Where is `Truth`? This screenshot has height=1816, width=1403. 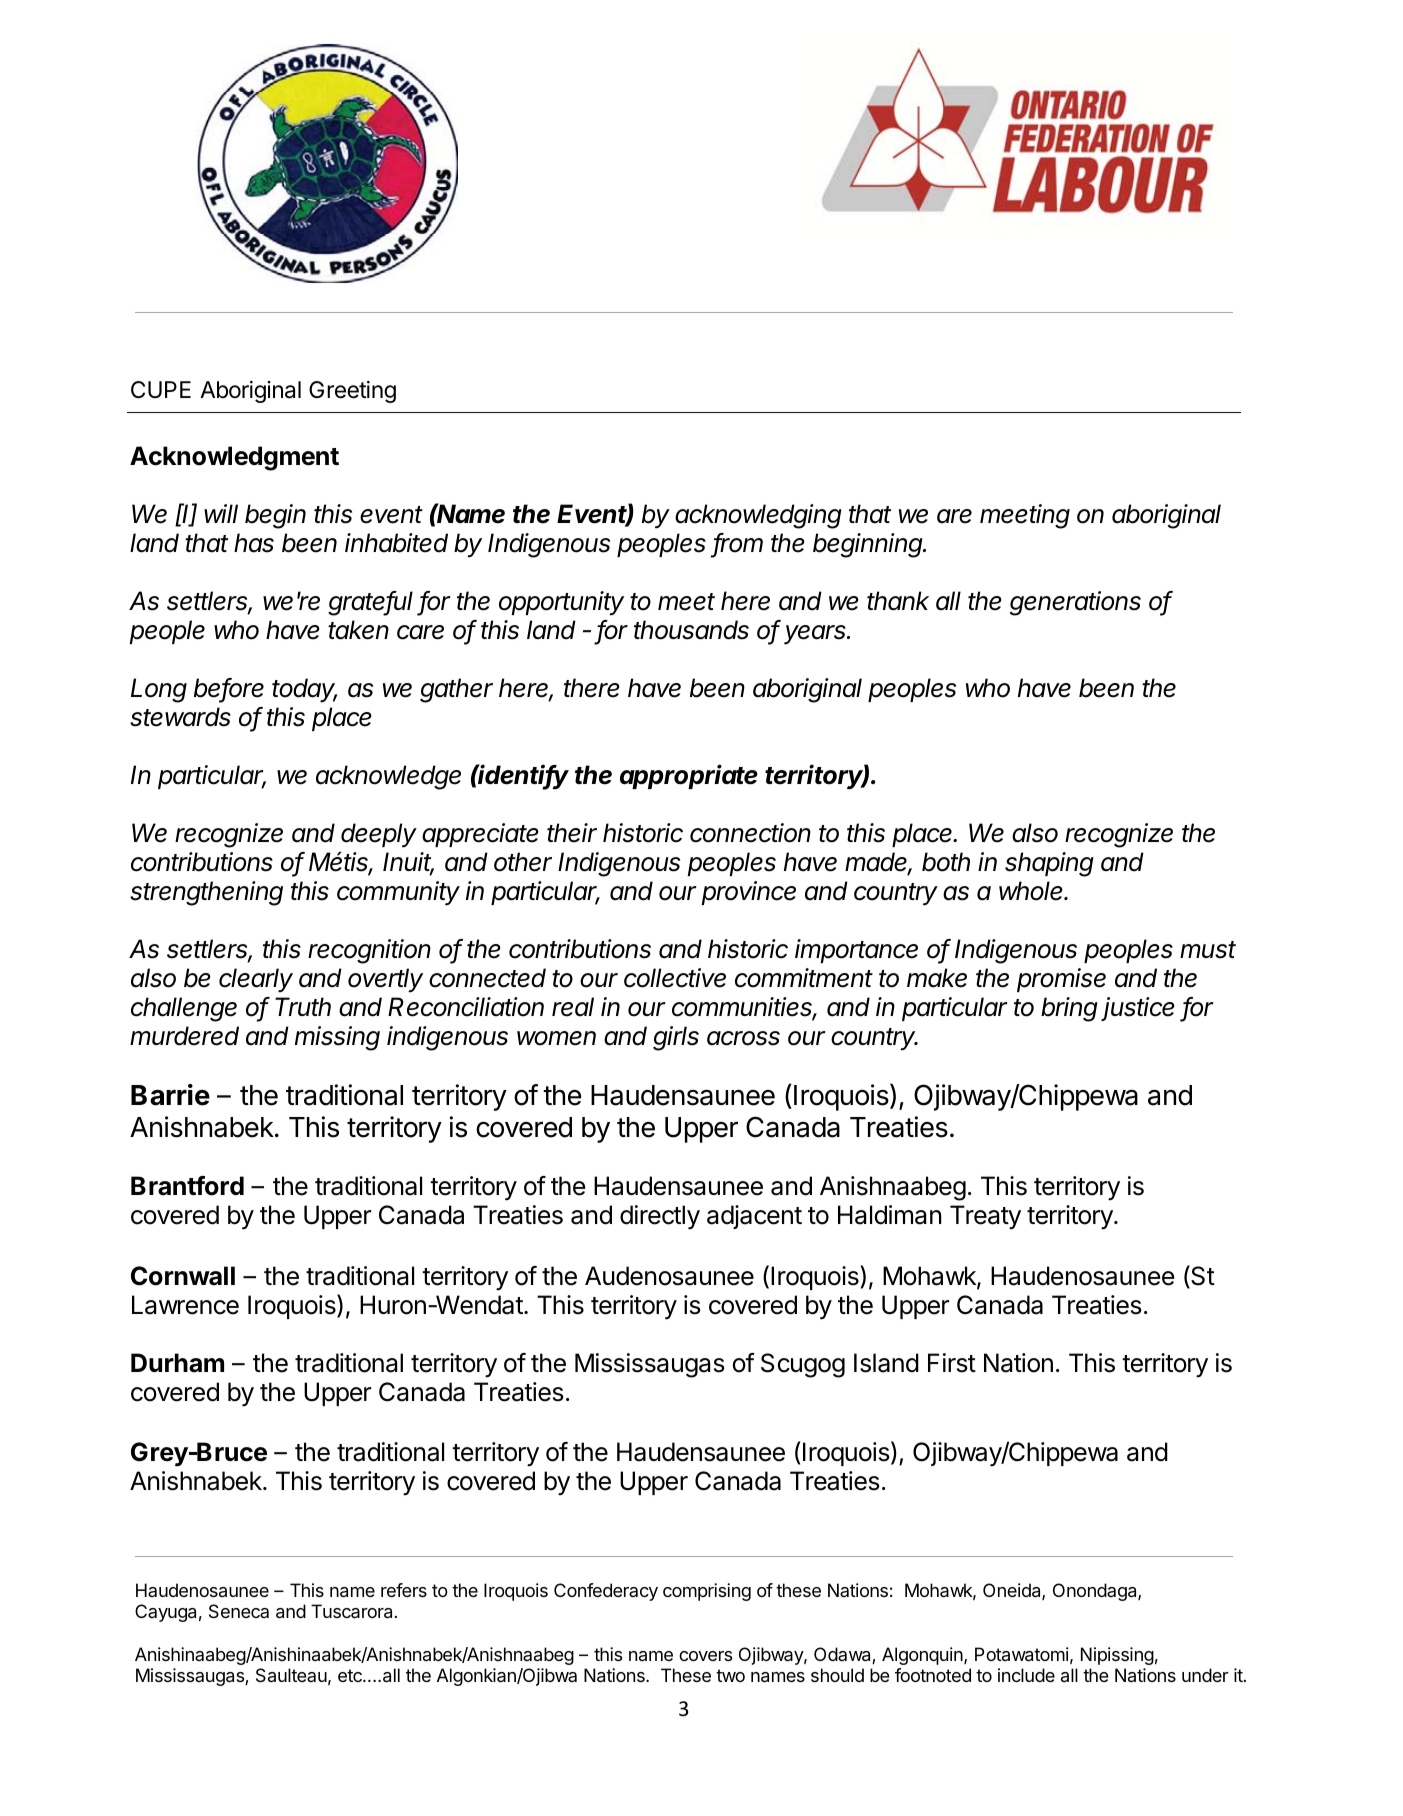
Truth is located at coordinates (303, 1006).
